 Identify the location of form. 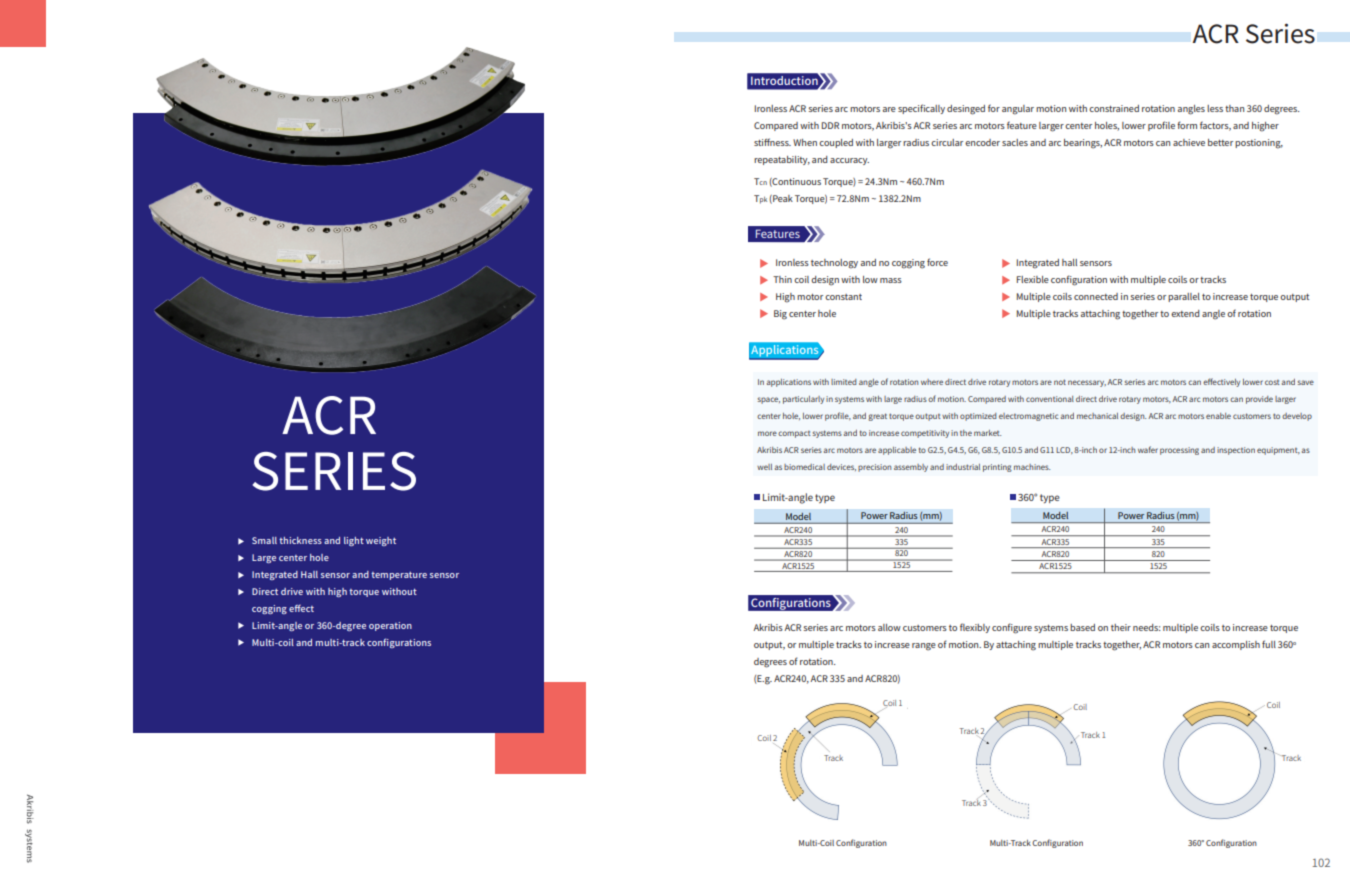
(1187, 125).
